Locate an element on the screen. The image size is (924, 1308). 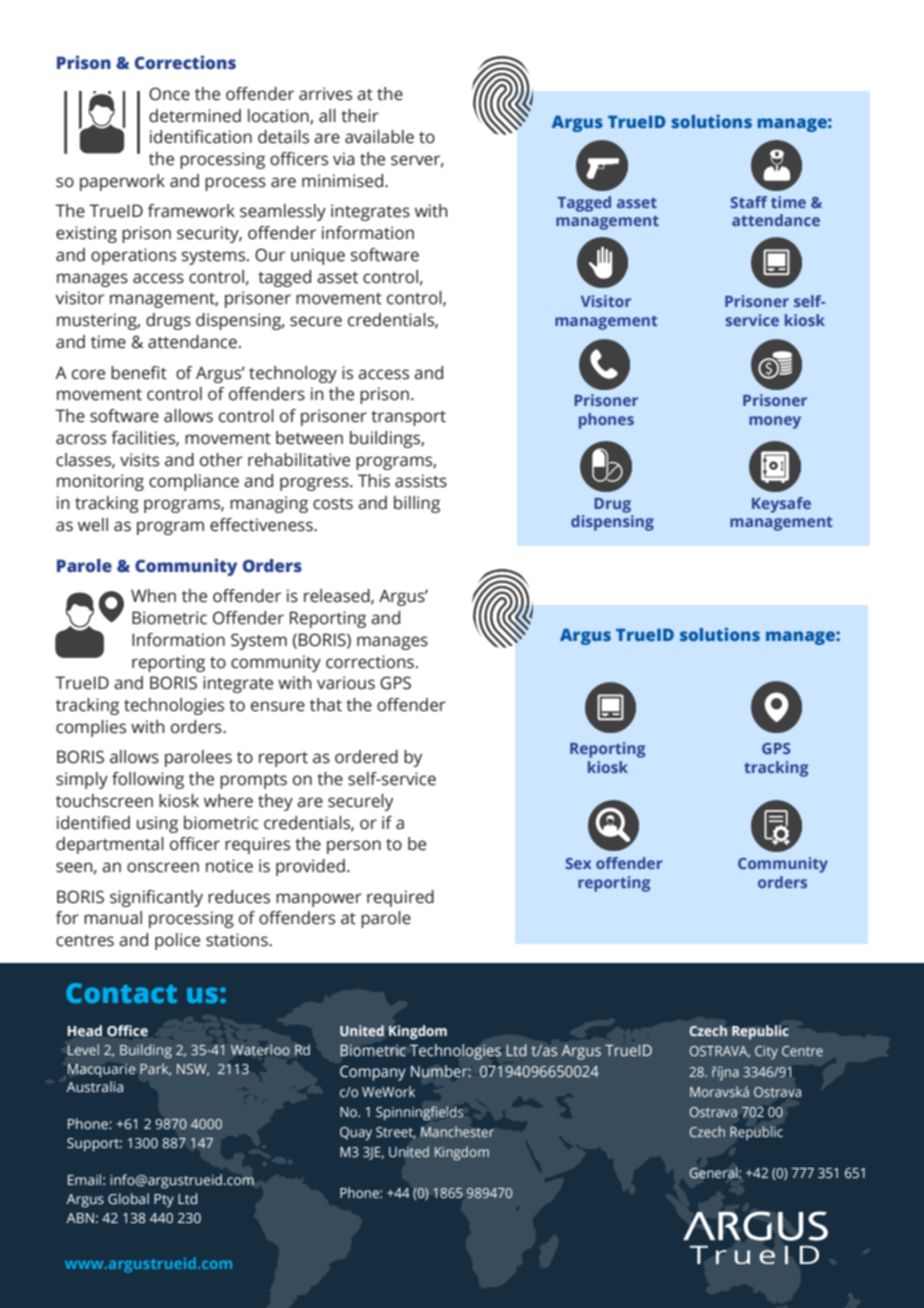
When is located at coordinates (153, 596).
